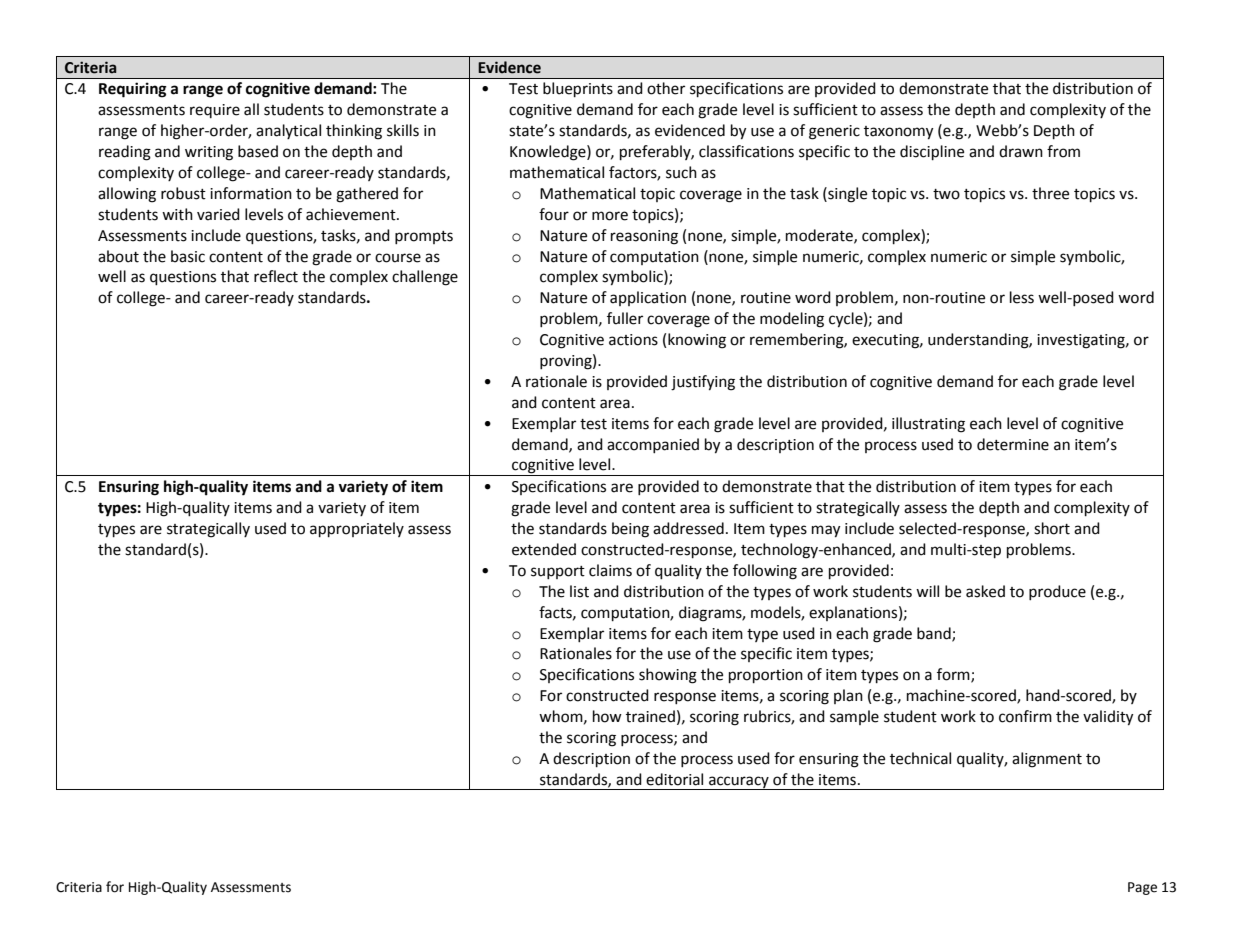  I want to click on require, so click(215, 111).
